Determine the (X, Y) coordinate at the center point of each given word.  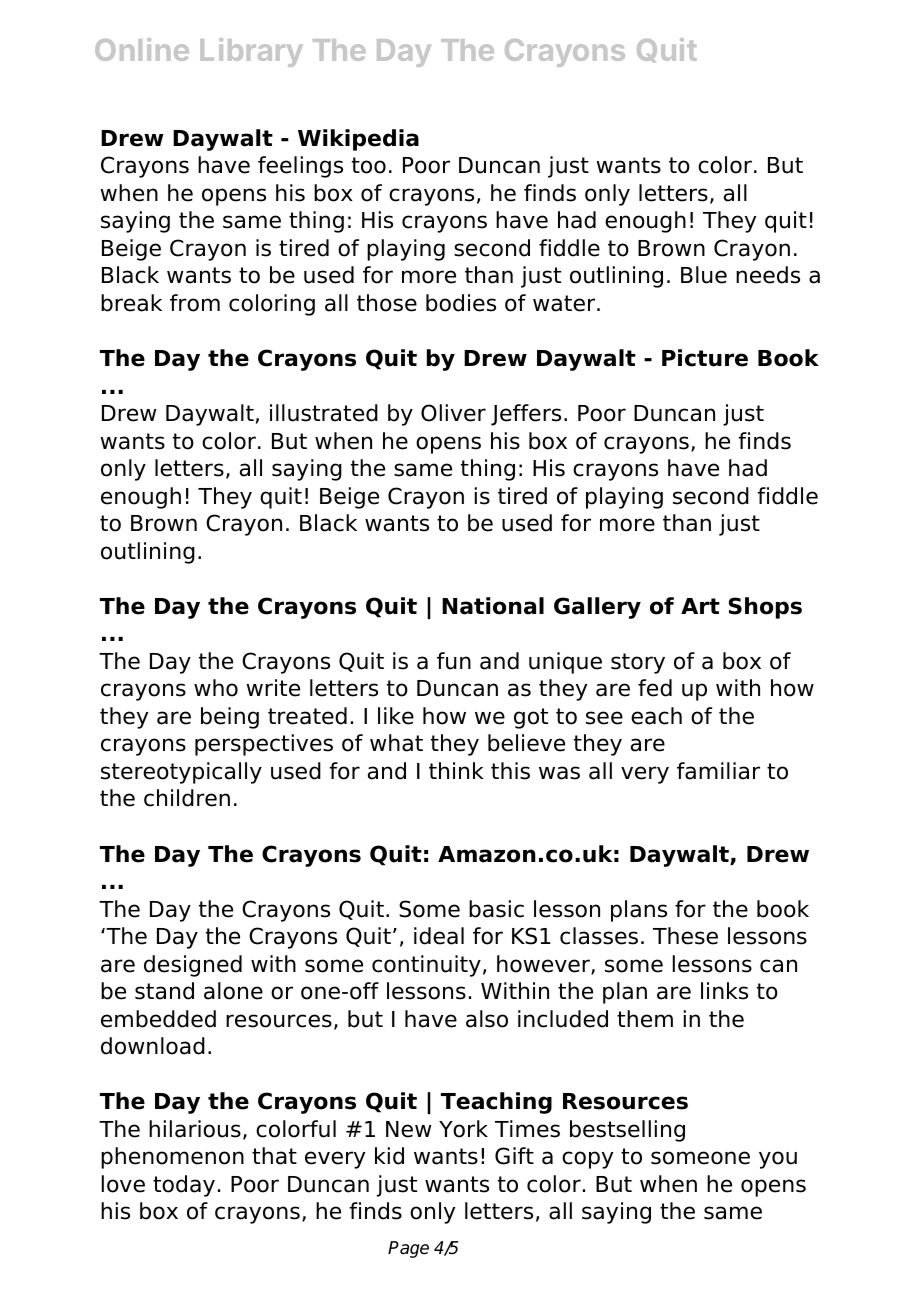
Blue (704, 275)
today (184, 1186)
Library (251, 52)
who (216, 688)
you (778, 1160)
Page (408, 1249)
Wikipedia (358, 140)
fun (454, 661)
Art (700, 606)
